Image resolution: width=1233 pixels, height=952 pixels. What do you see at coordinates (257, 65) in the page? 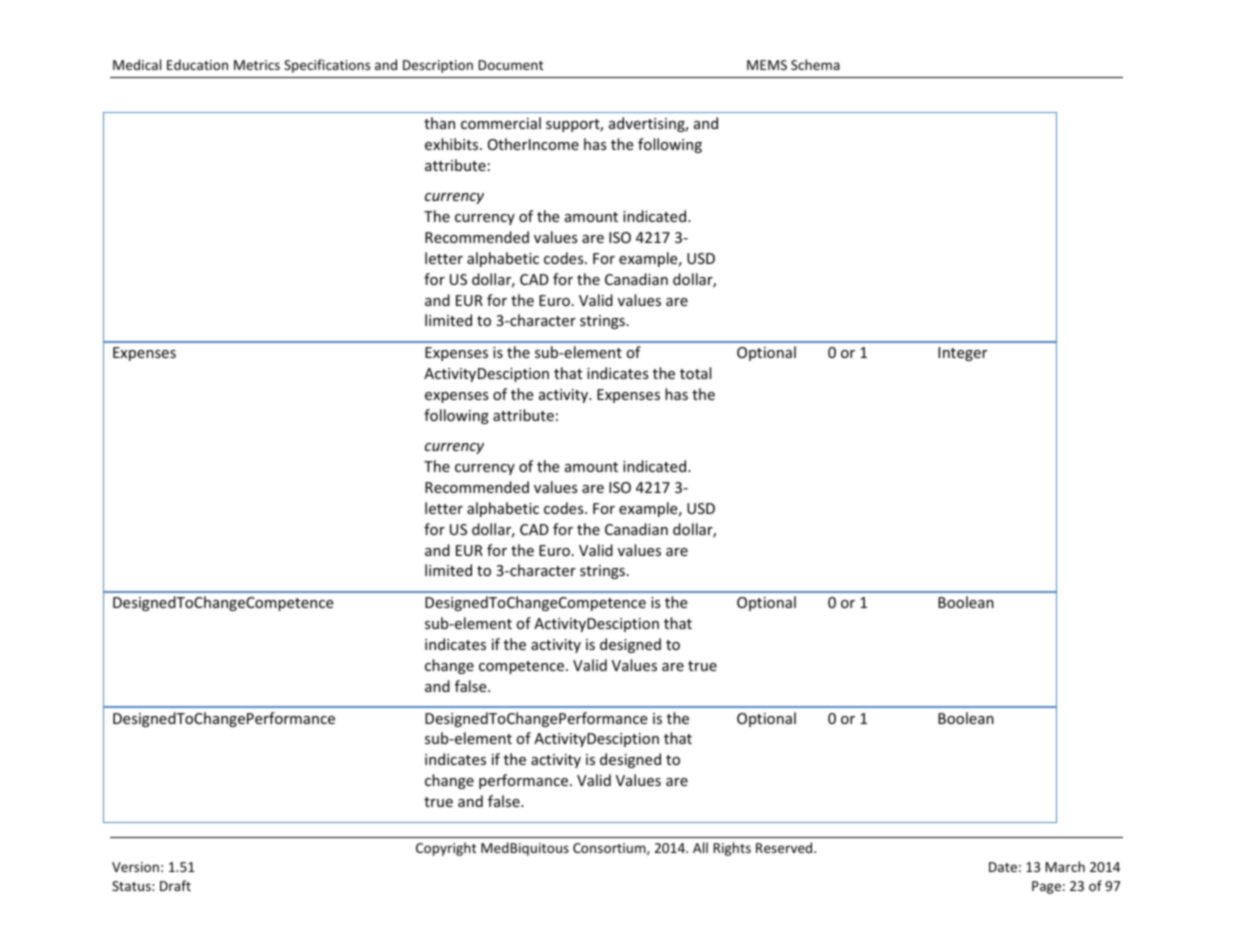
I see `Metrics` at bounding box center [257, 65].
